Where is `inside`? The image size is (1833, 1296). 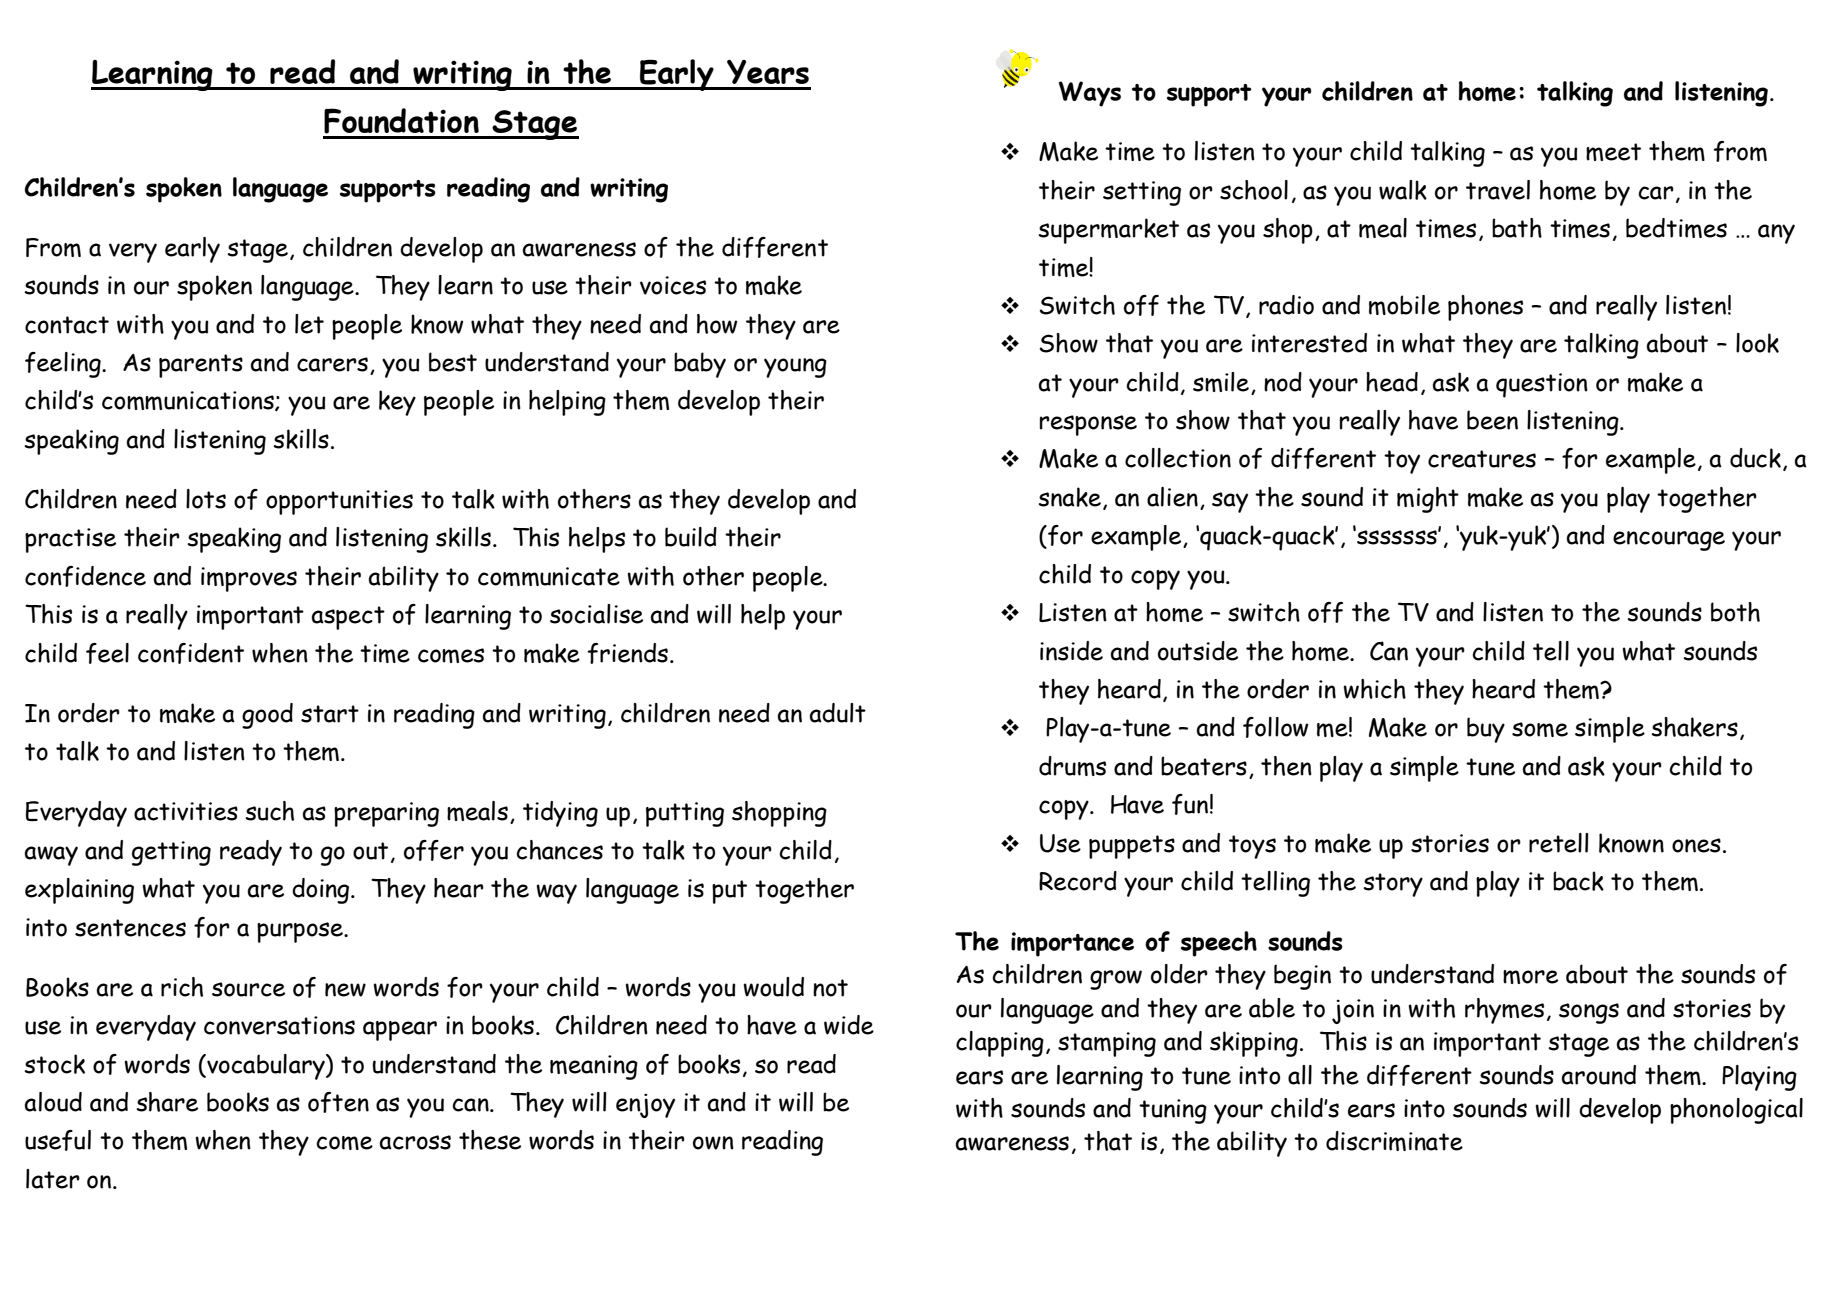
inside is located at coordinates (1071, 651).
